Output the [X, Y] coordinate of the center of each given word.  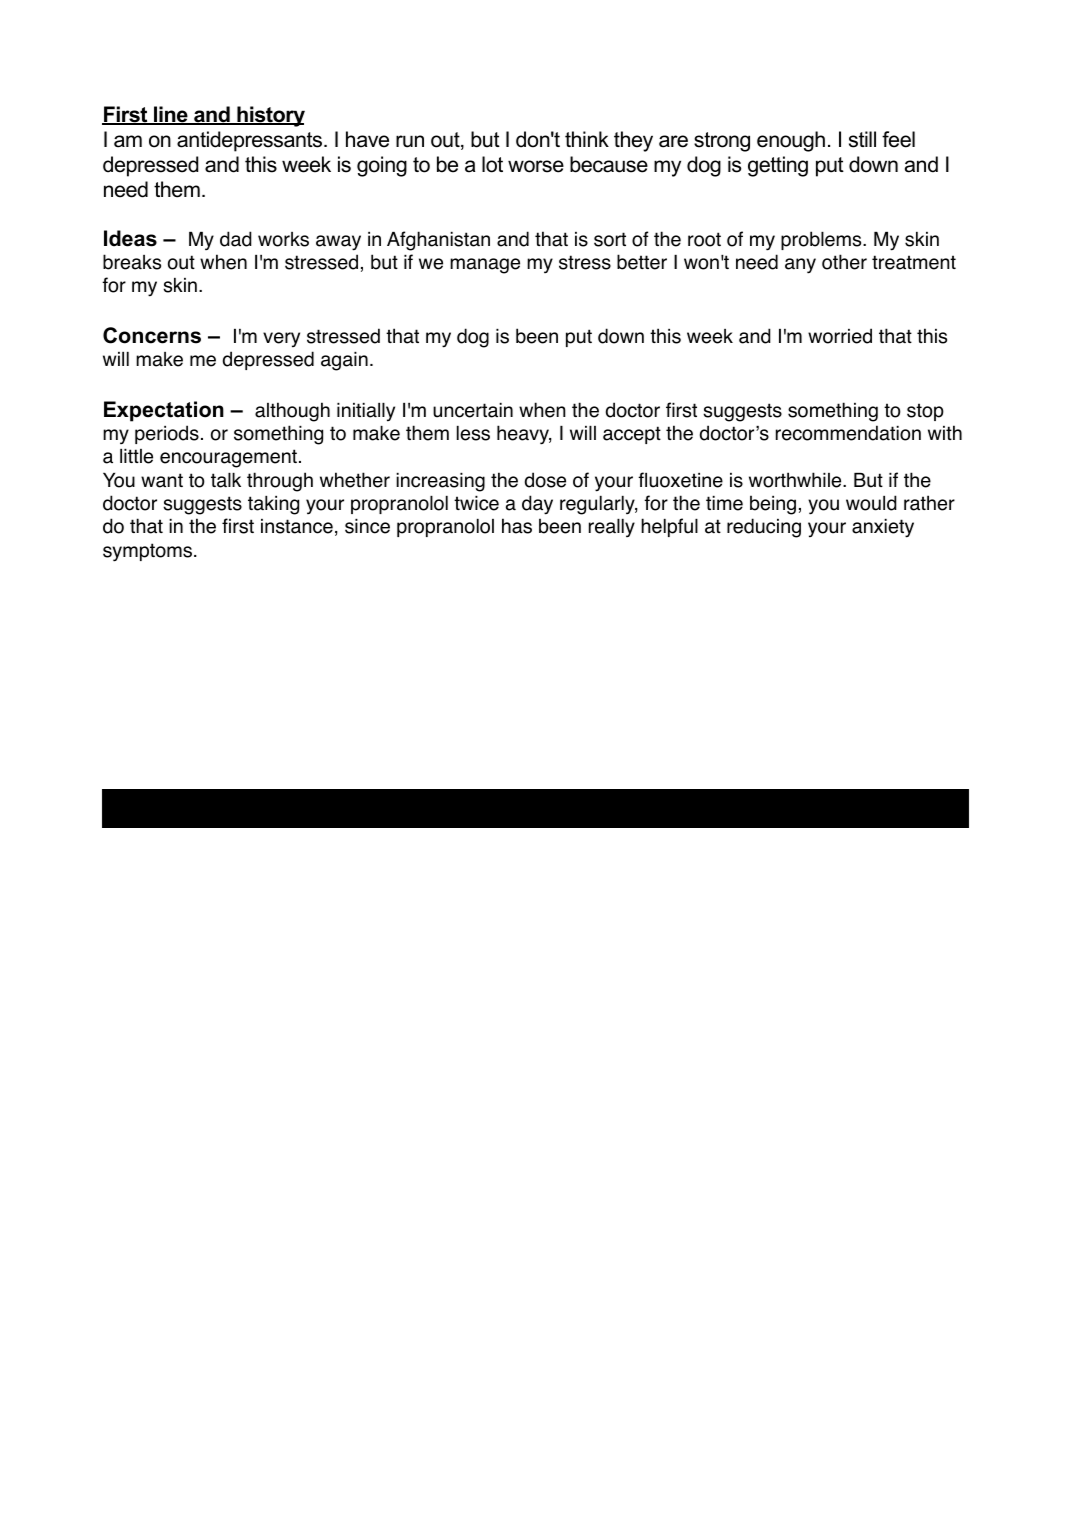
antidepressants [251, 141]
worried [840, 336]
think [587, 139]
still [862, 139]
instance [297, 526]
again [344, 361]
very [281, 340]
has [517, 526]
